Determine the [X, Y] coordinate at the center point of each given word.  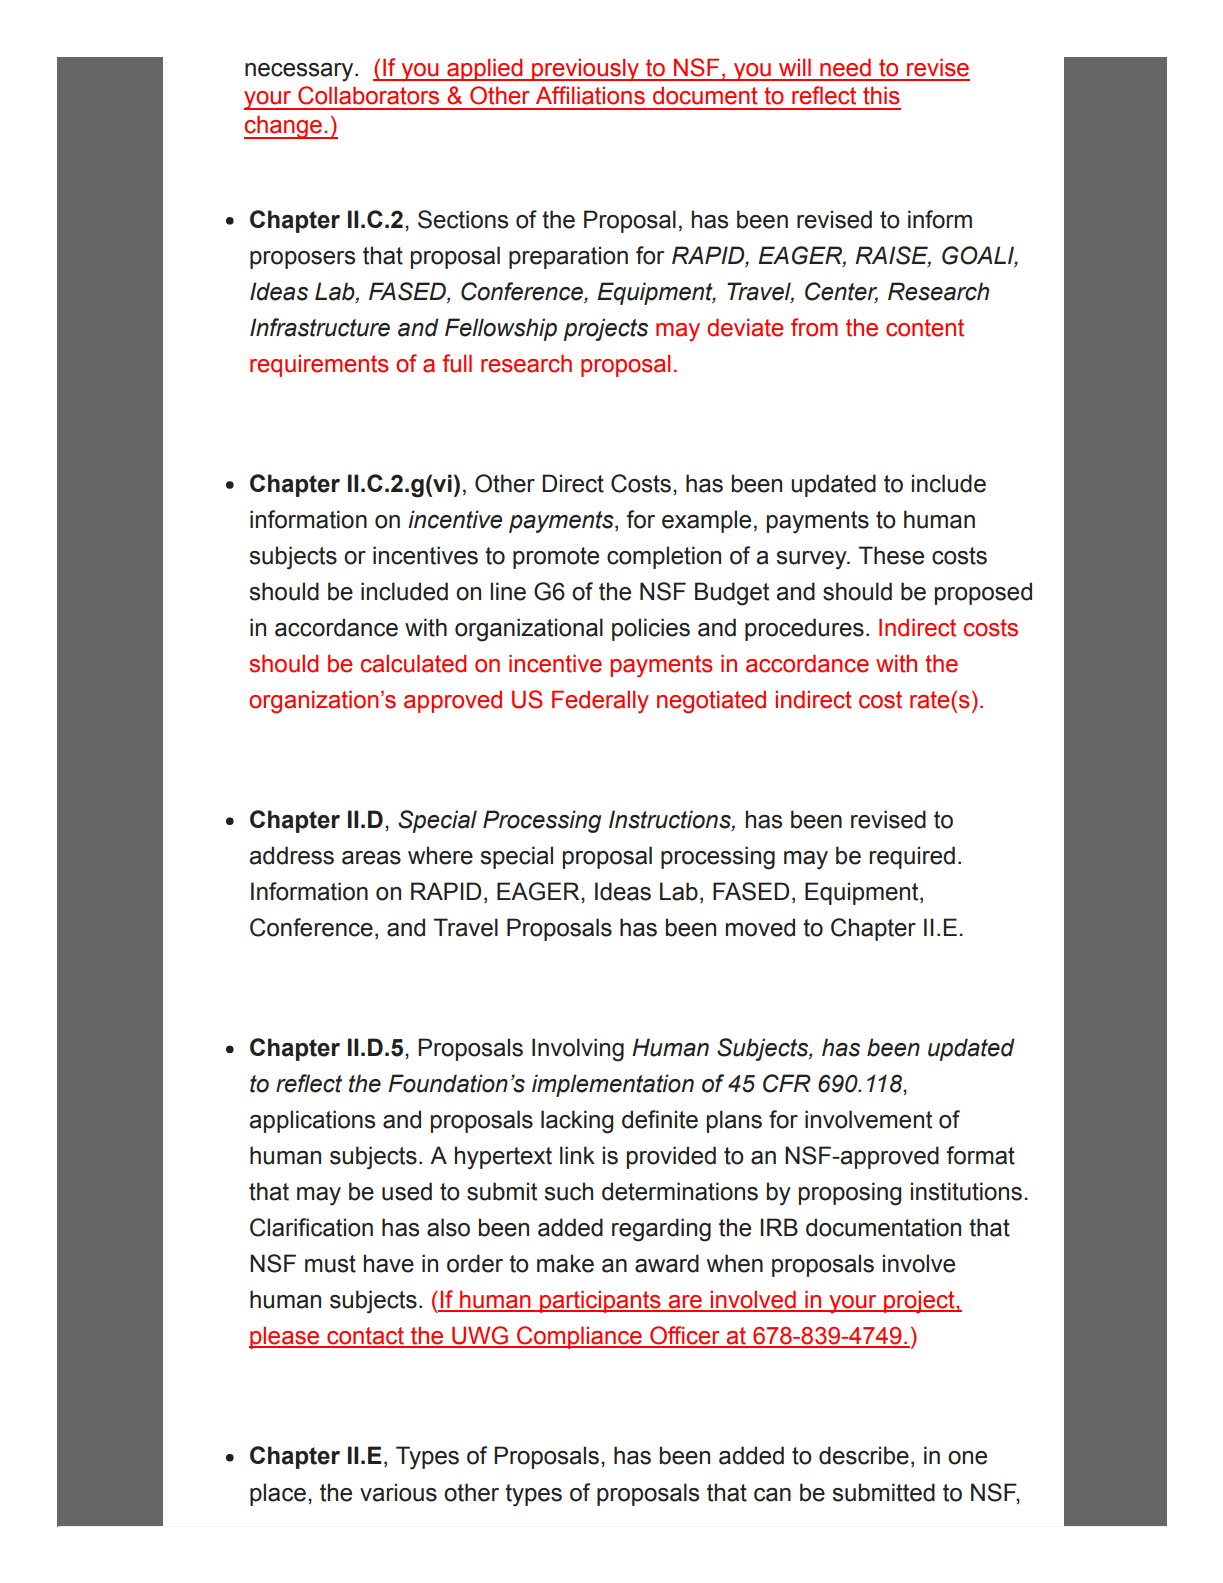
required [912, 857]
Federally [600, 701]
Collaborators [368, 95]
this [881, 95]
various [398, 1492]
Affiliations [590, 95]
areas [371, 858]
